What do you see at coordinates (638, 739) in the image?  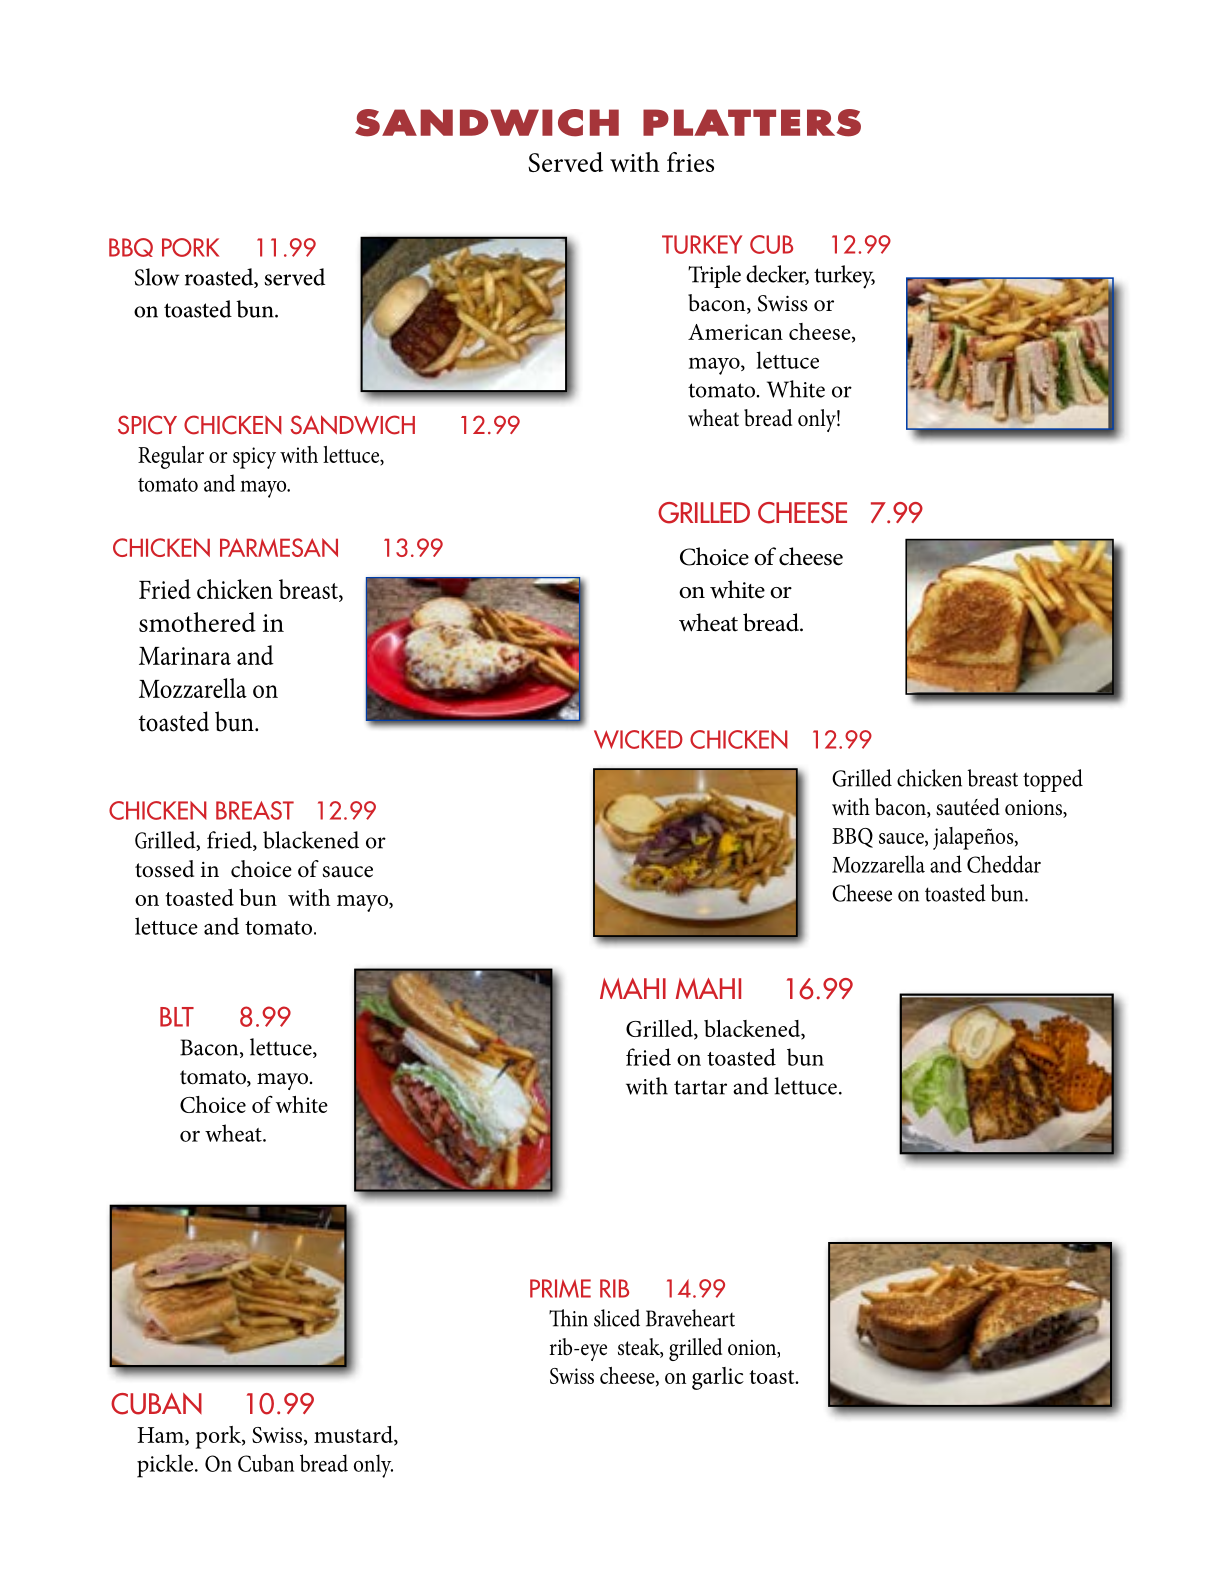 I see `WICKED` at bounding box center [638, 739].
